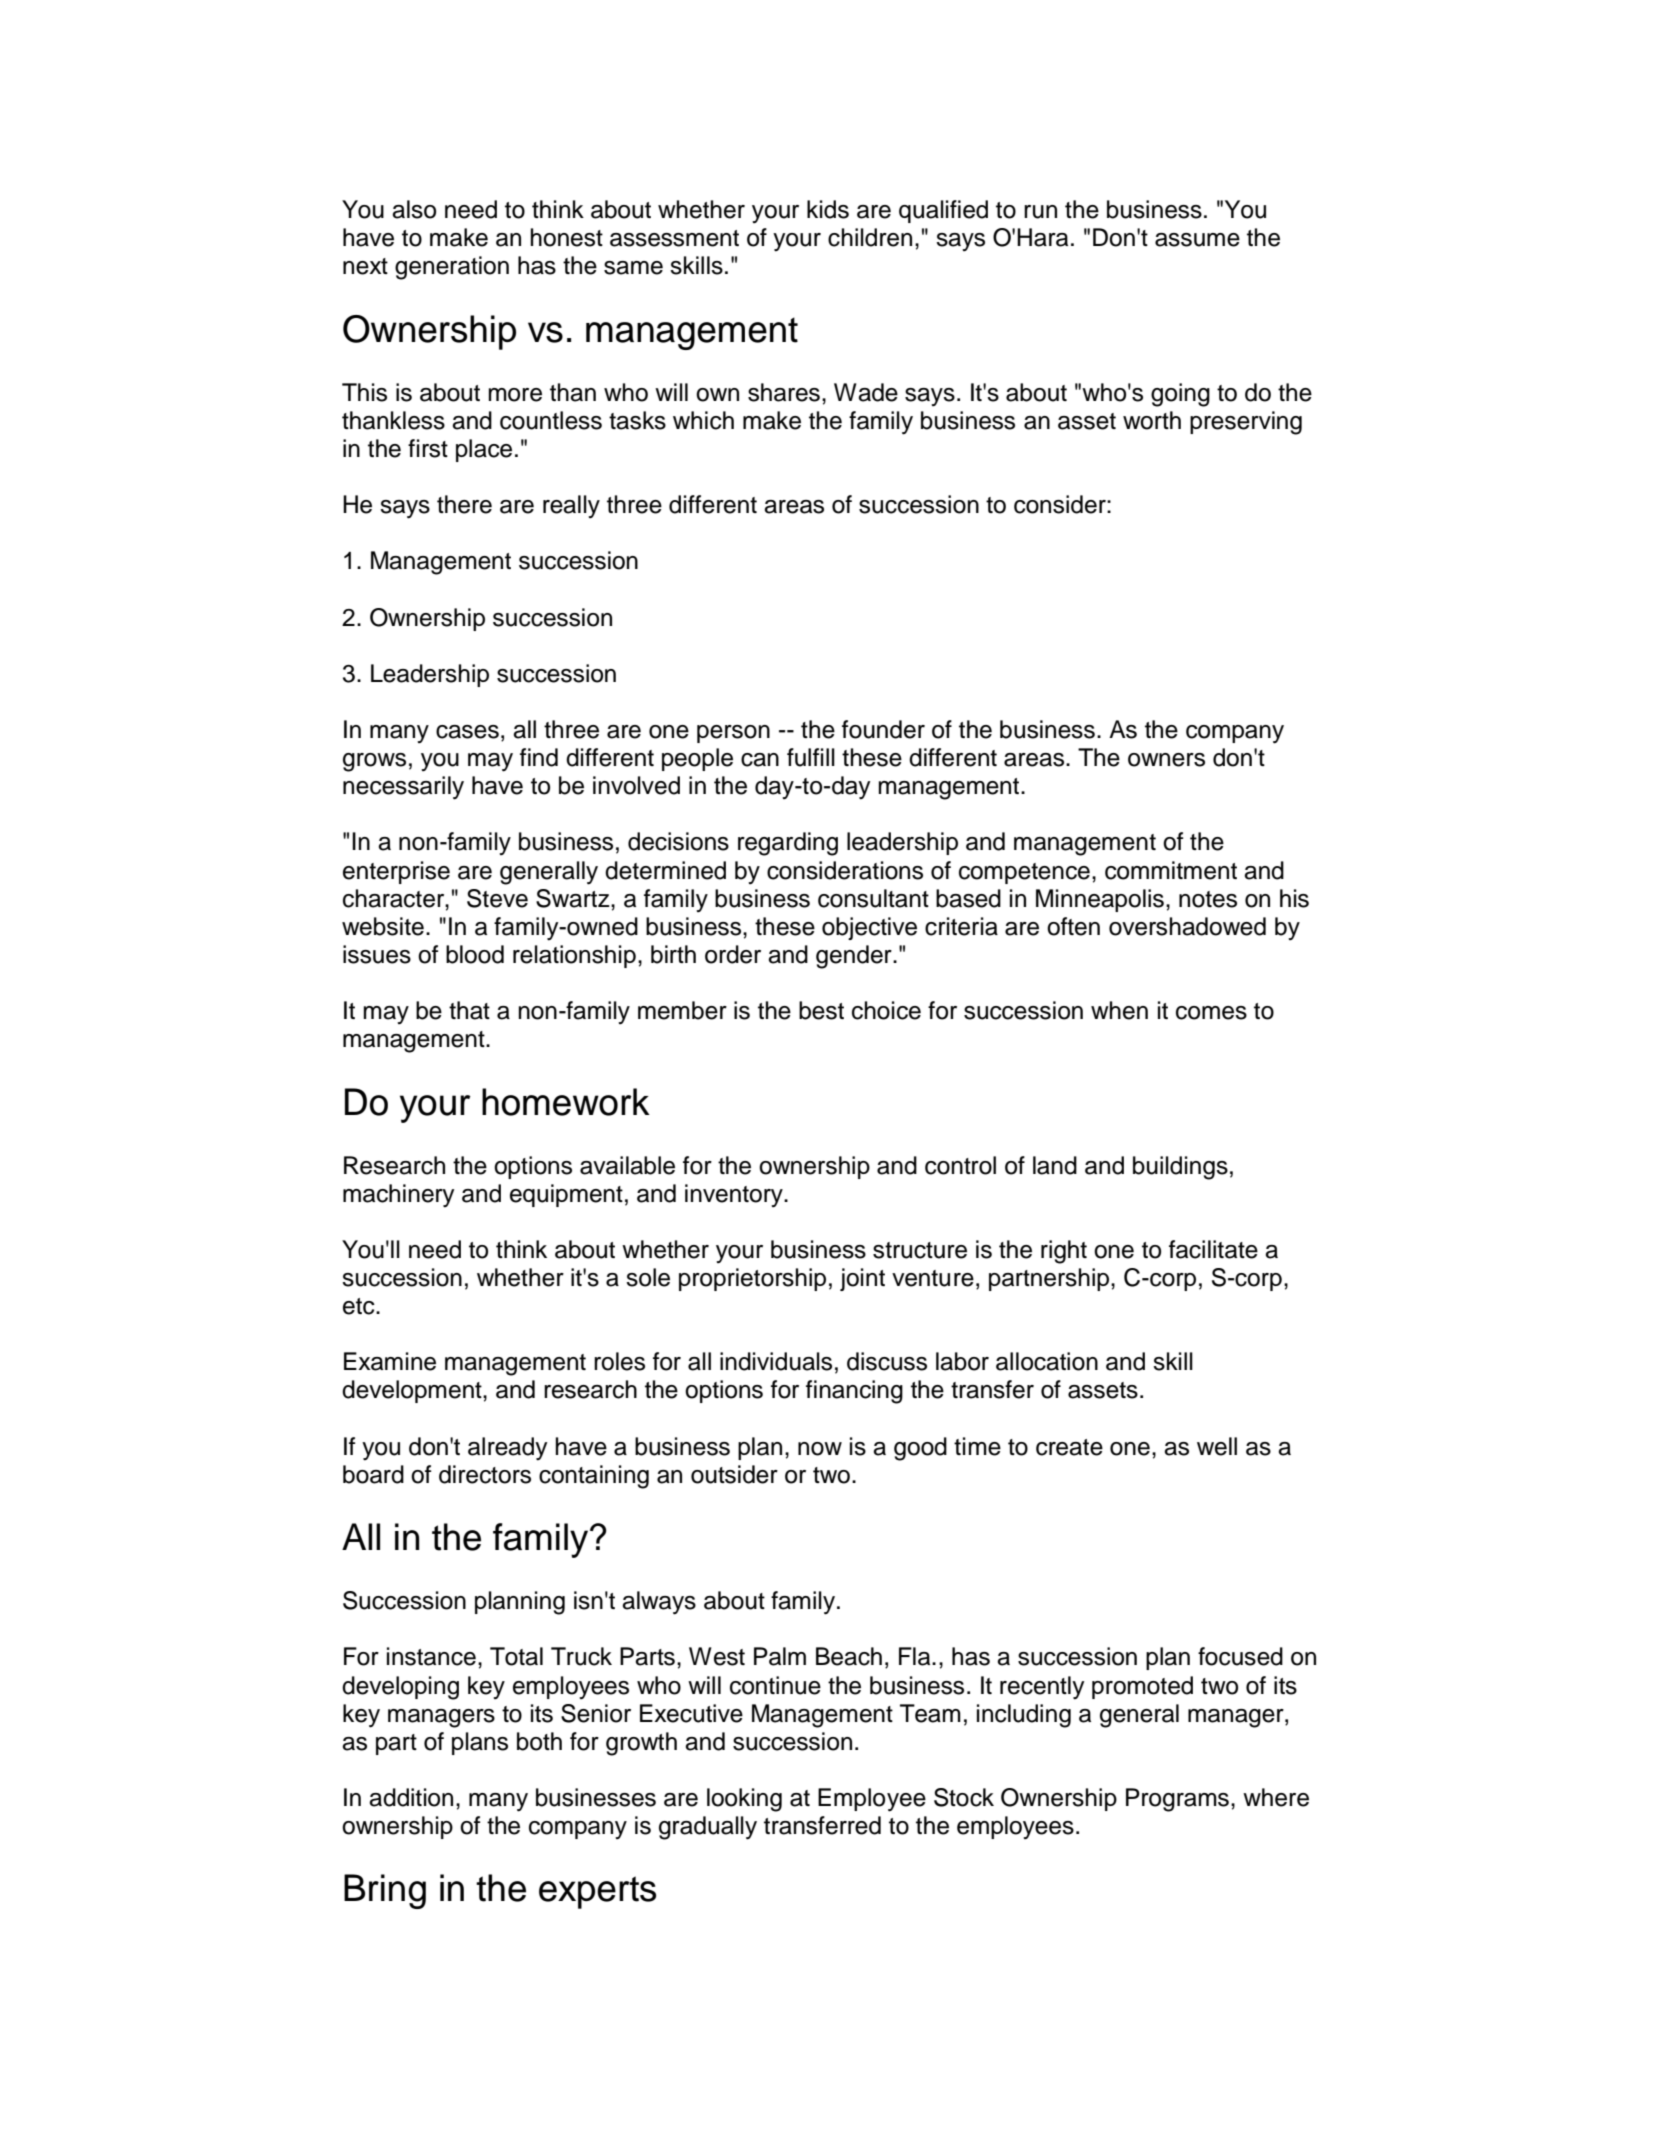  Describe the element at coordinates (452, 268) in the screenshot. I see `generation` at that location.
